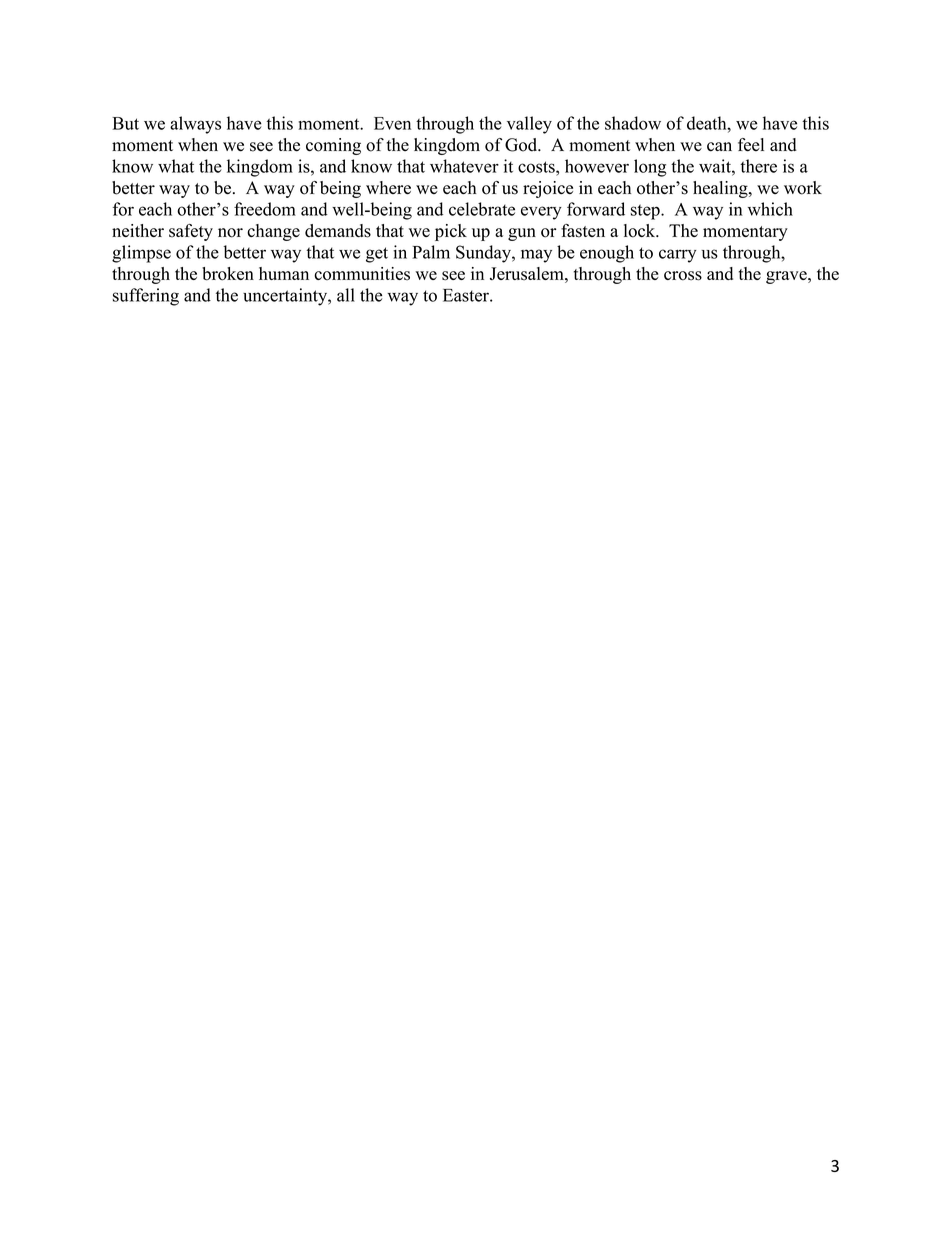 The height and width of the screenshot is (1233, 952). I want to click on there, so click(758, 166).
